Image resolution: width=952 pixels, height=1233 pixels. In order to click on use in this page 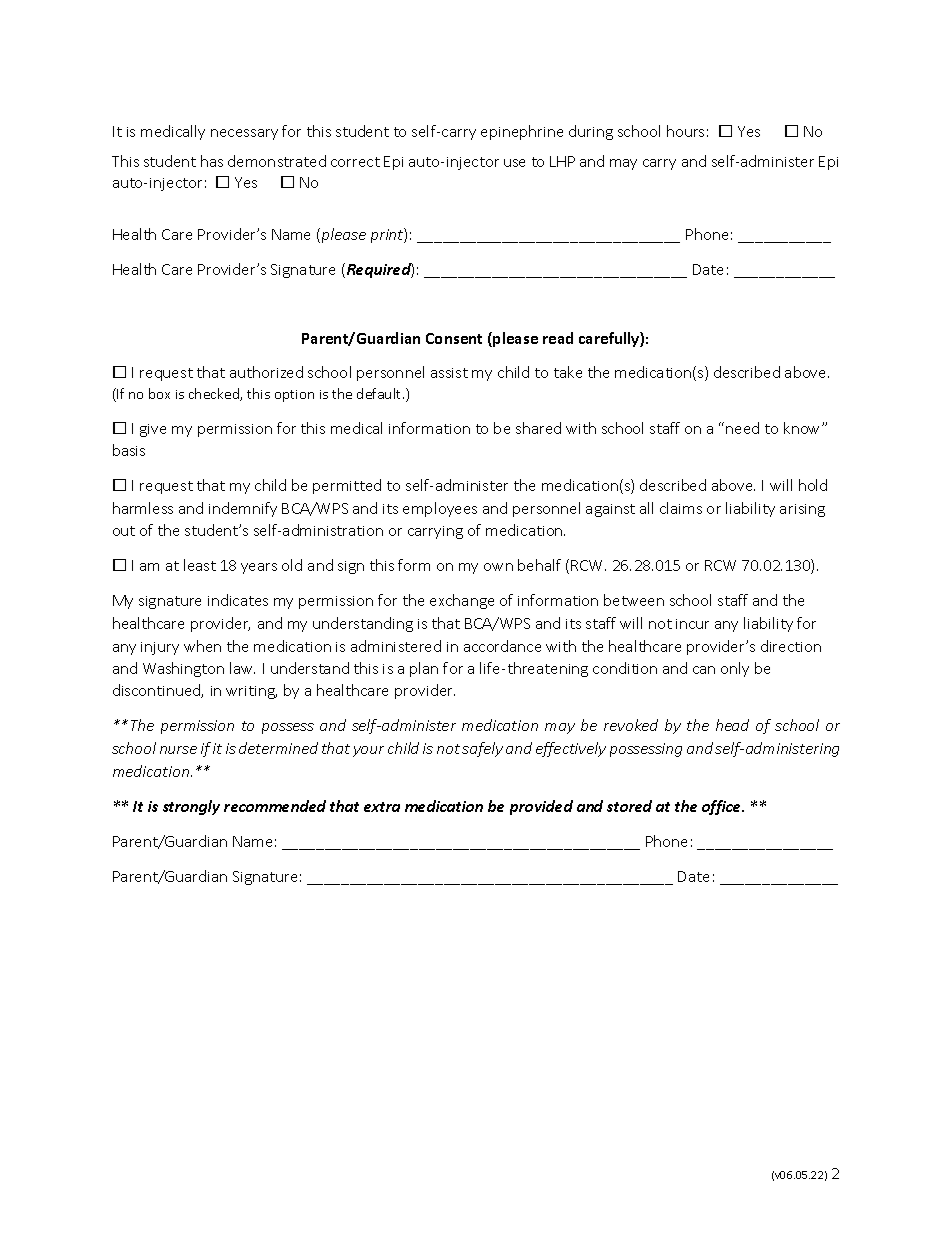, I will do `click(514, 163)`.
